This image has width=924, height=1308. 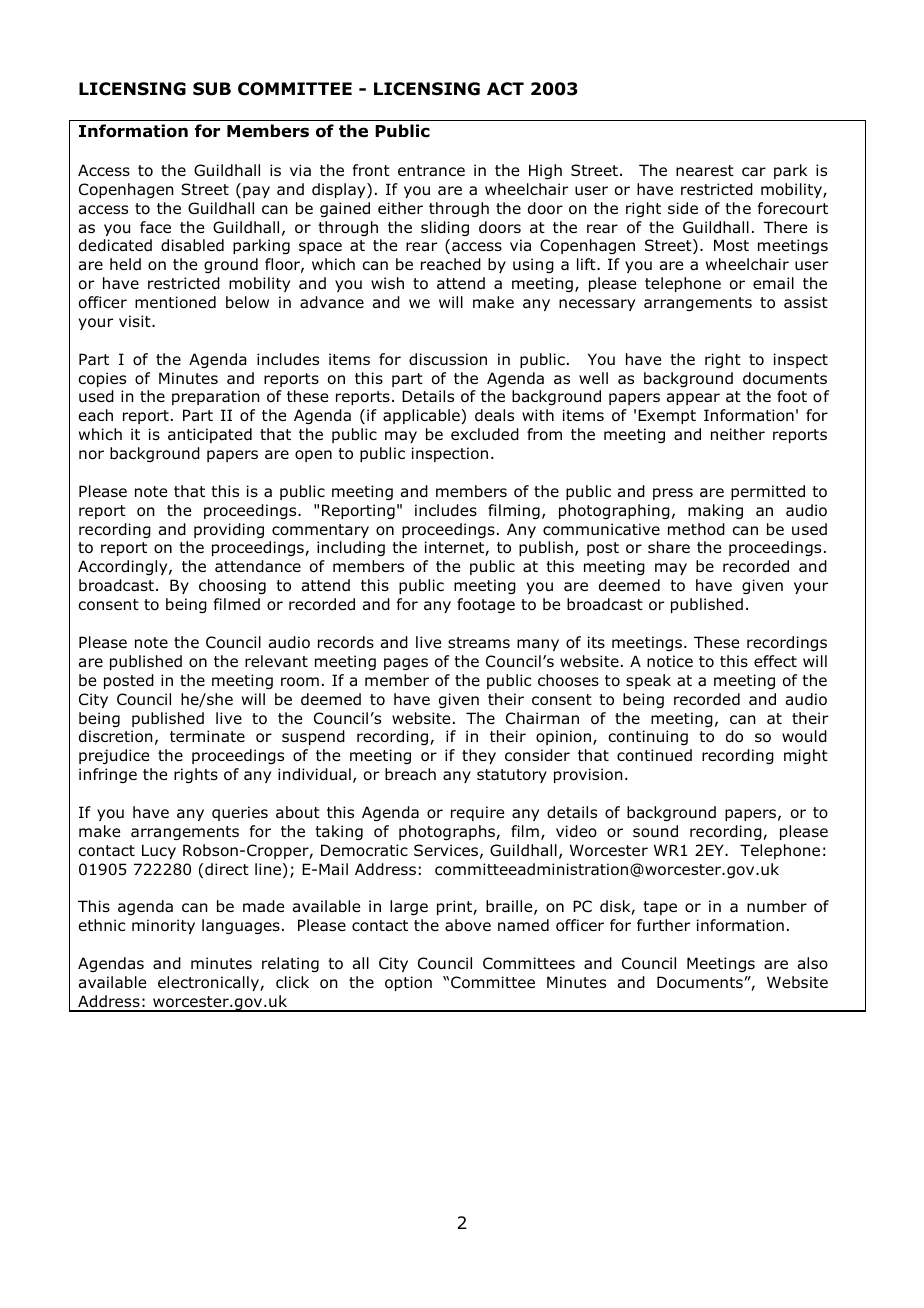 What do you see at coordinates (212, 89) in the image?
I see `SUB` at bounding box center [212, 89].
